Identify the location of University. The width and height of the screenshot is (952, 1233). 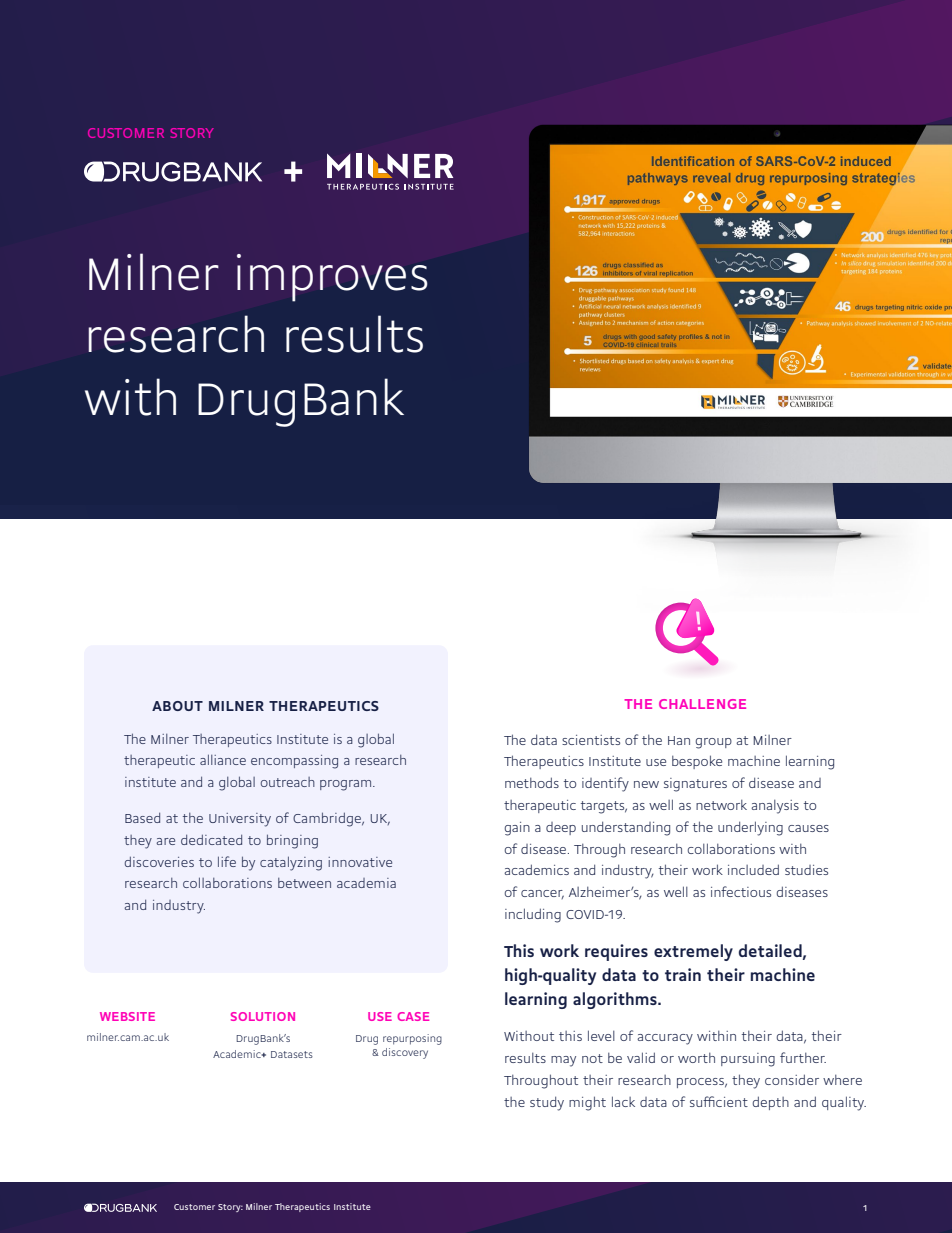
(240, 820).
